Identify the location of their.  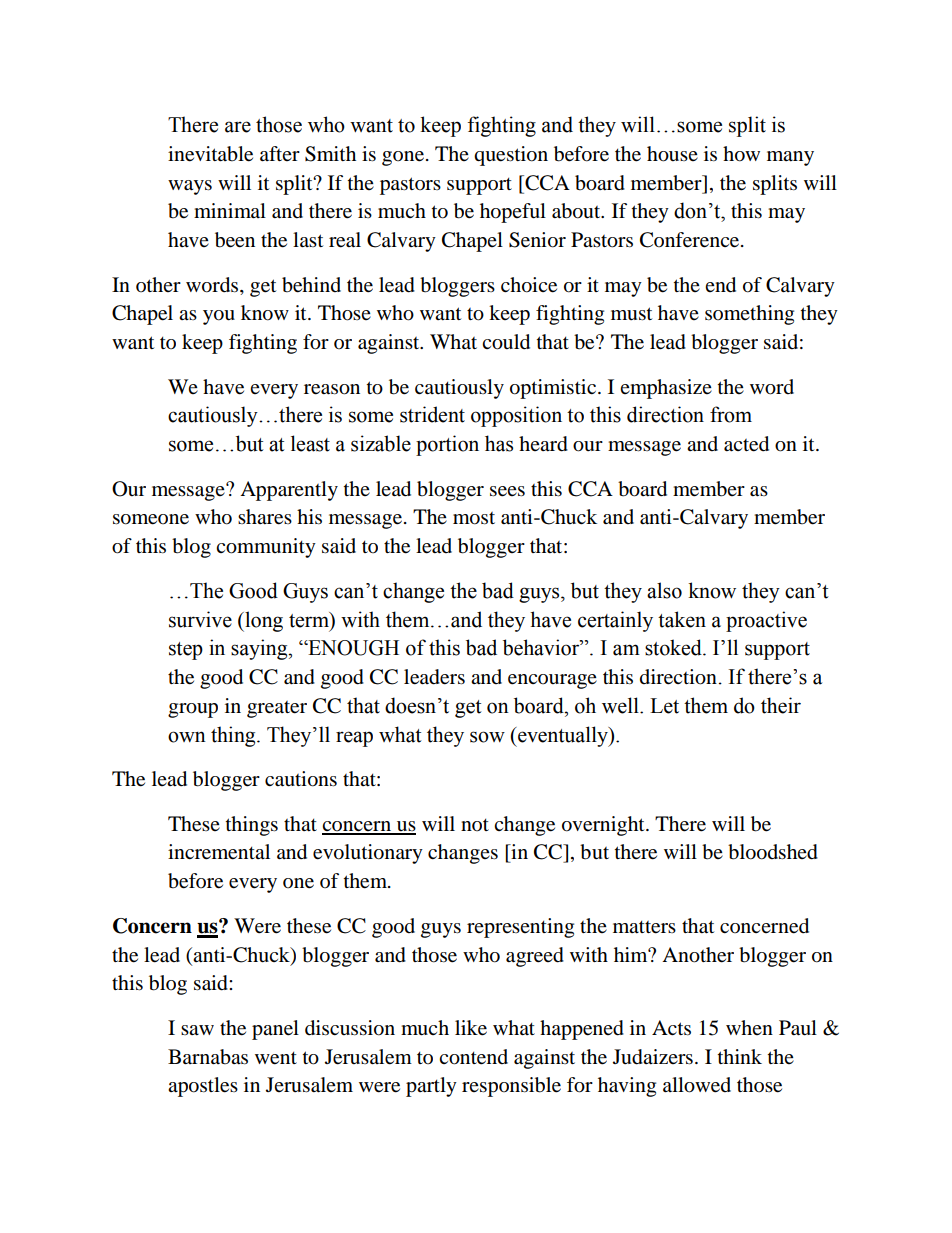
(781, 705).
